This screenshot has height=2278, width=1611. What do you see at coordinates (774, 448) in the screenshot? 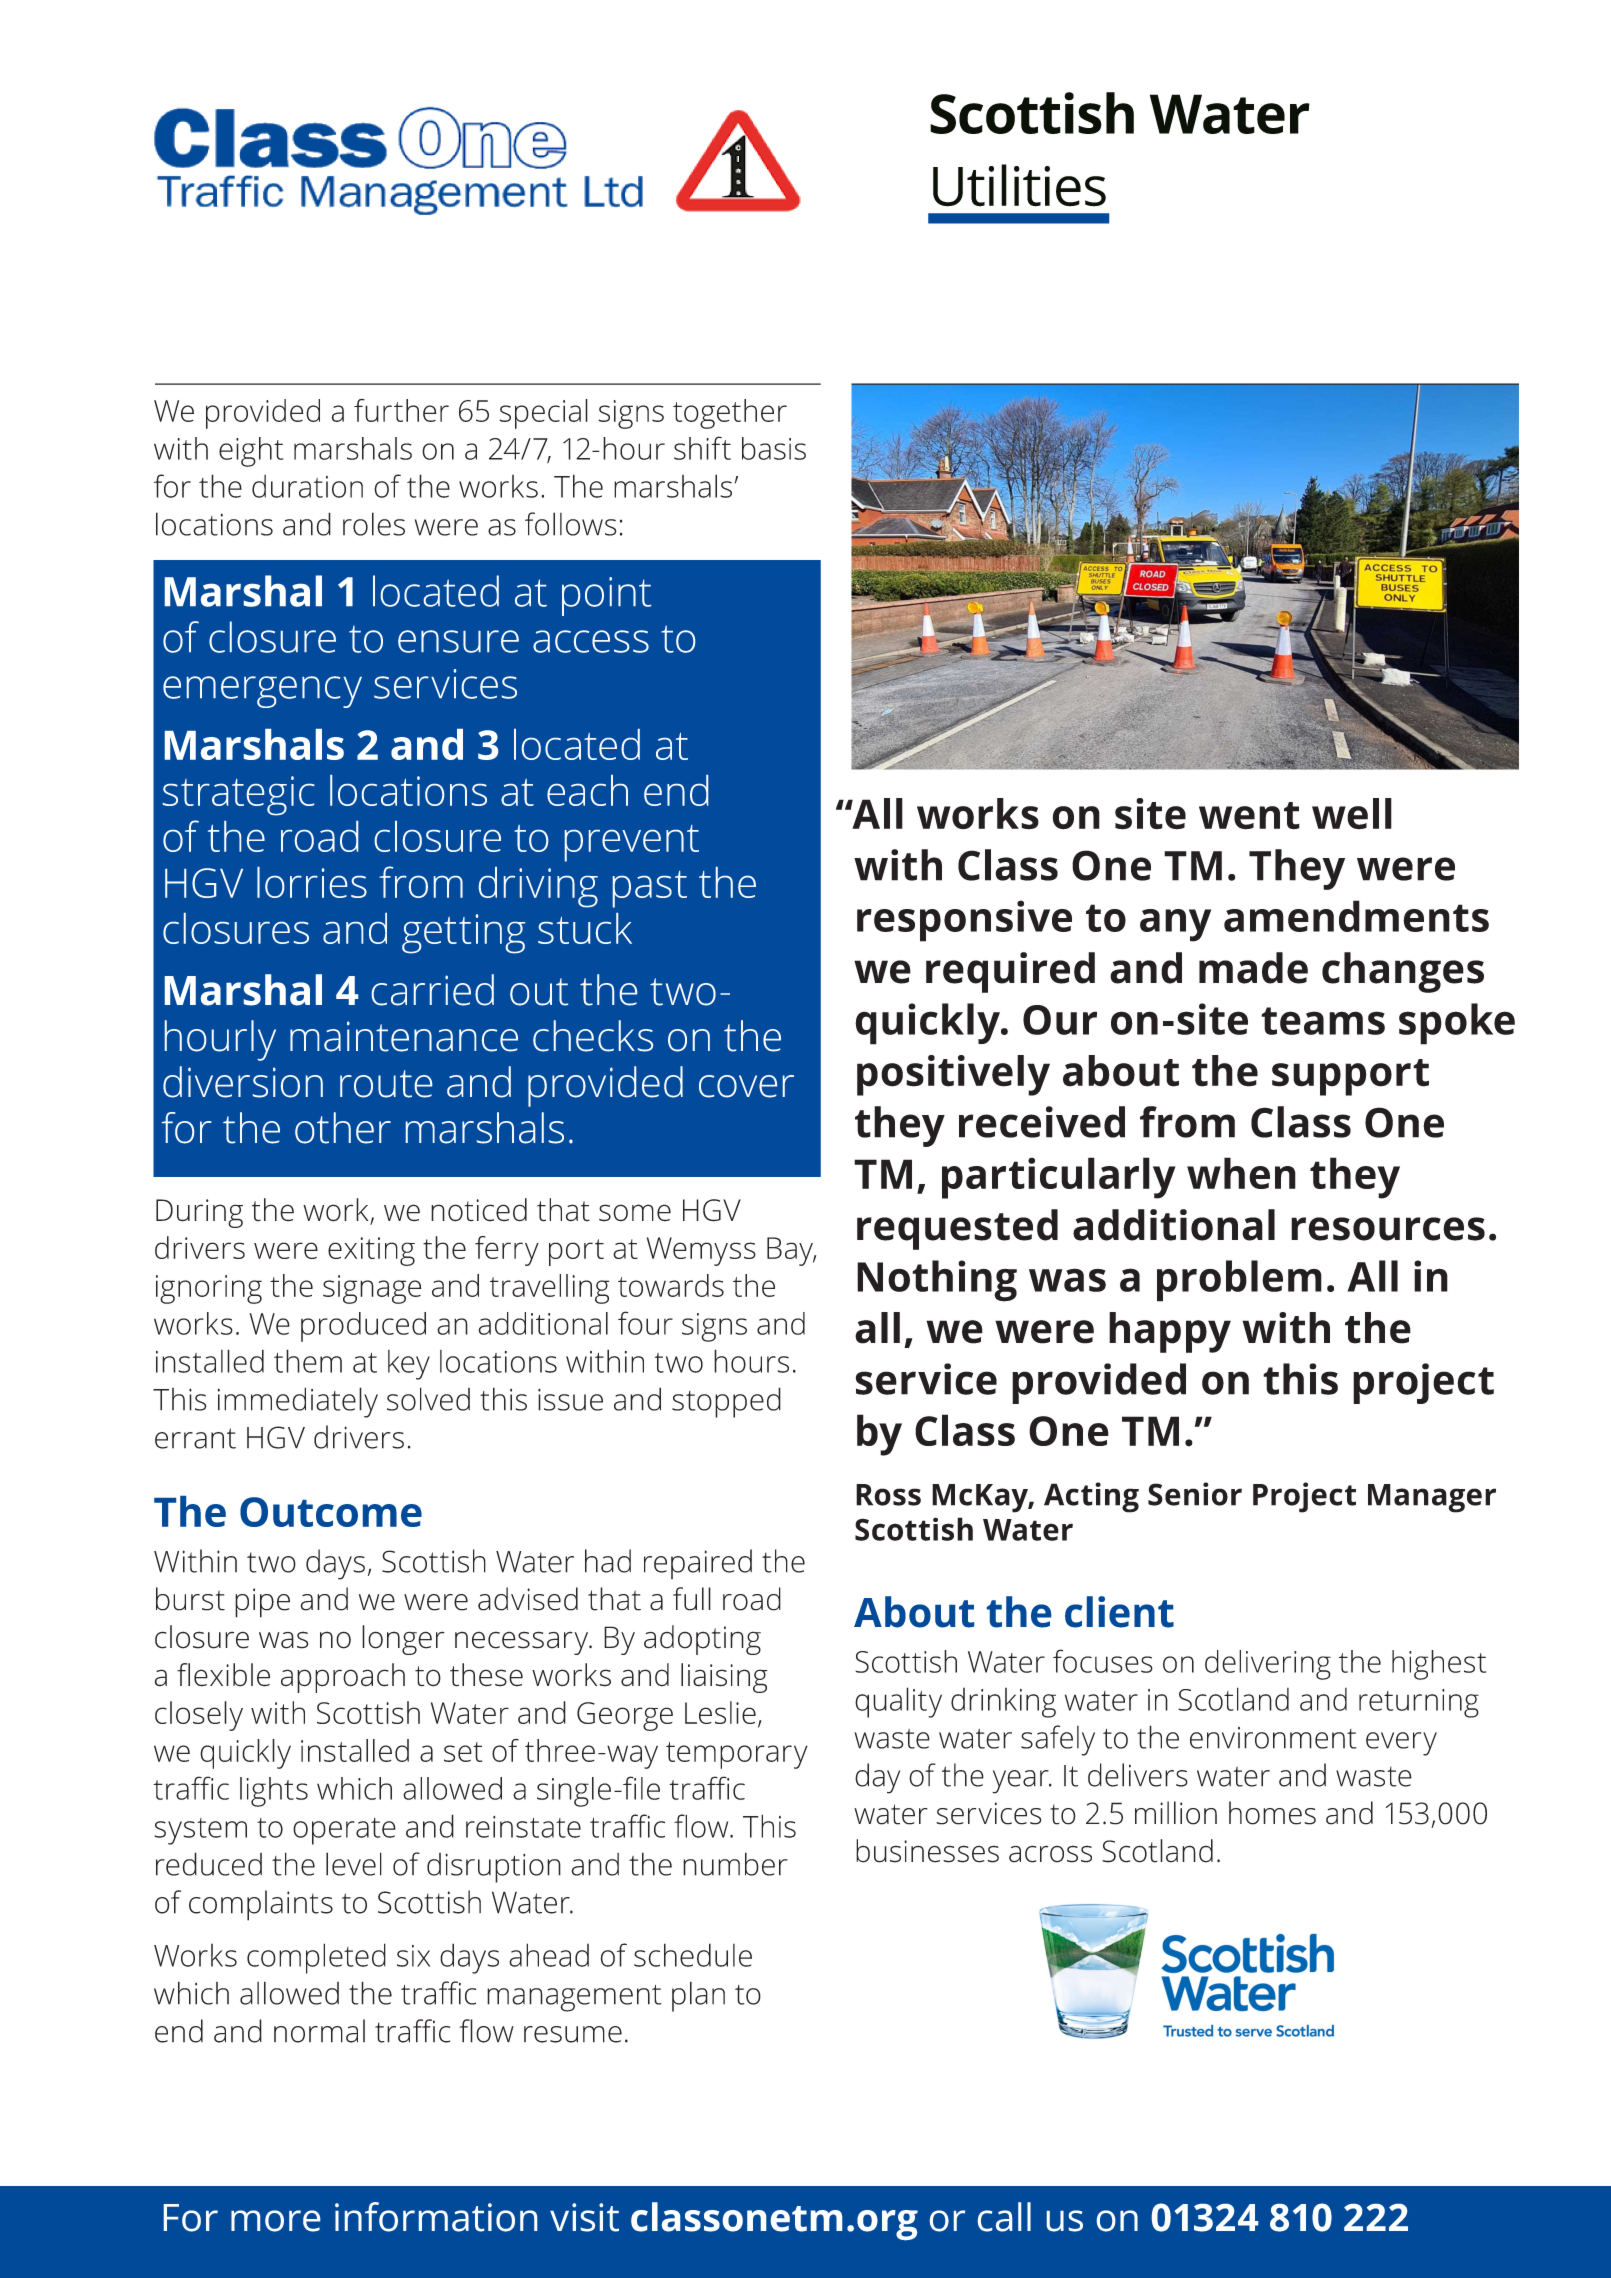
I see `basis` at bounding box center [774, 448].
